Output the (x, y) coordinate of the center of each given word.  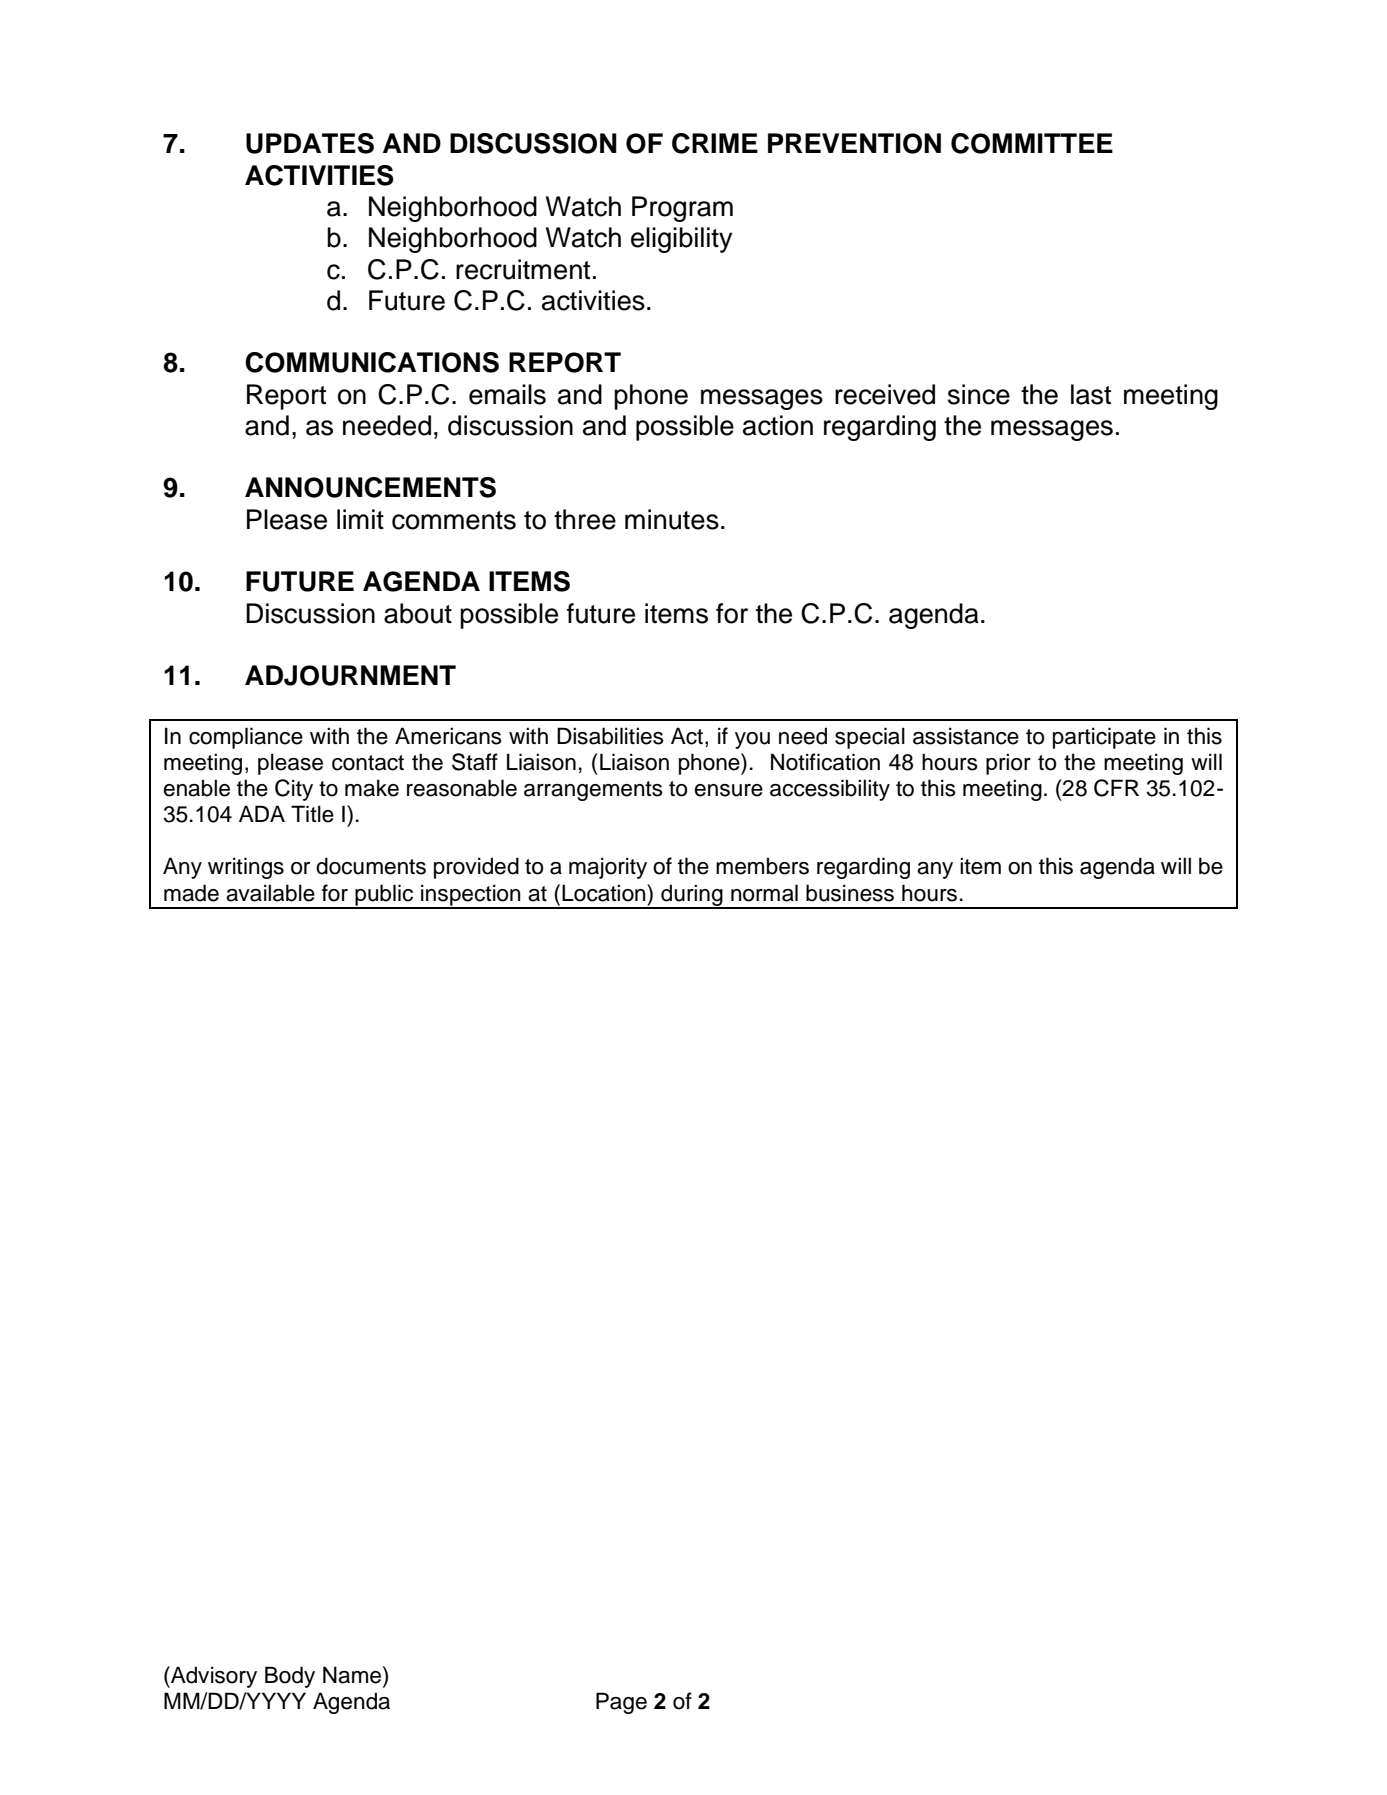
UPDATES (310, 143)
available (270, 893)
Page (621, 1703)
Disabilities (610, 736)
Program (682, 209)
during (692, 896)
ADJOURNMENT (350, 675)
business (850, 893)
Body (290, 1677)
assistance (966, 736)
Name (353, 1675)
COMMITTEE (1032, 143)
